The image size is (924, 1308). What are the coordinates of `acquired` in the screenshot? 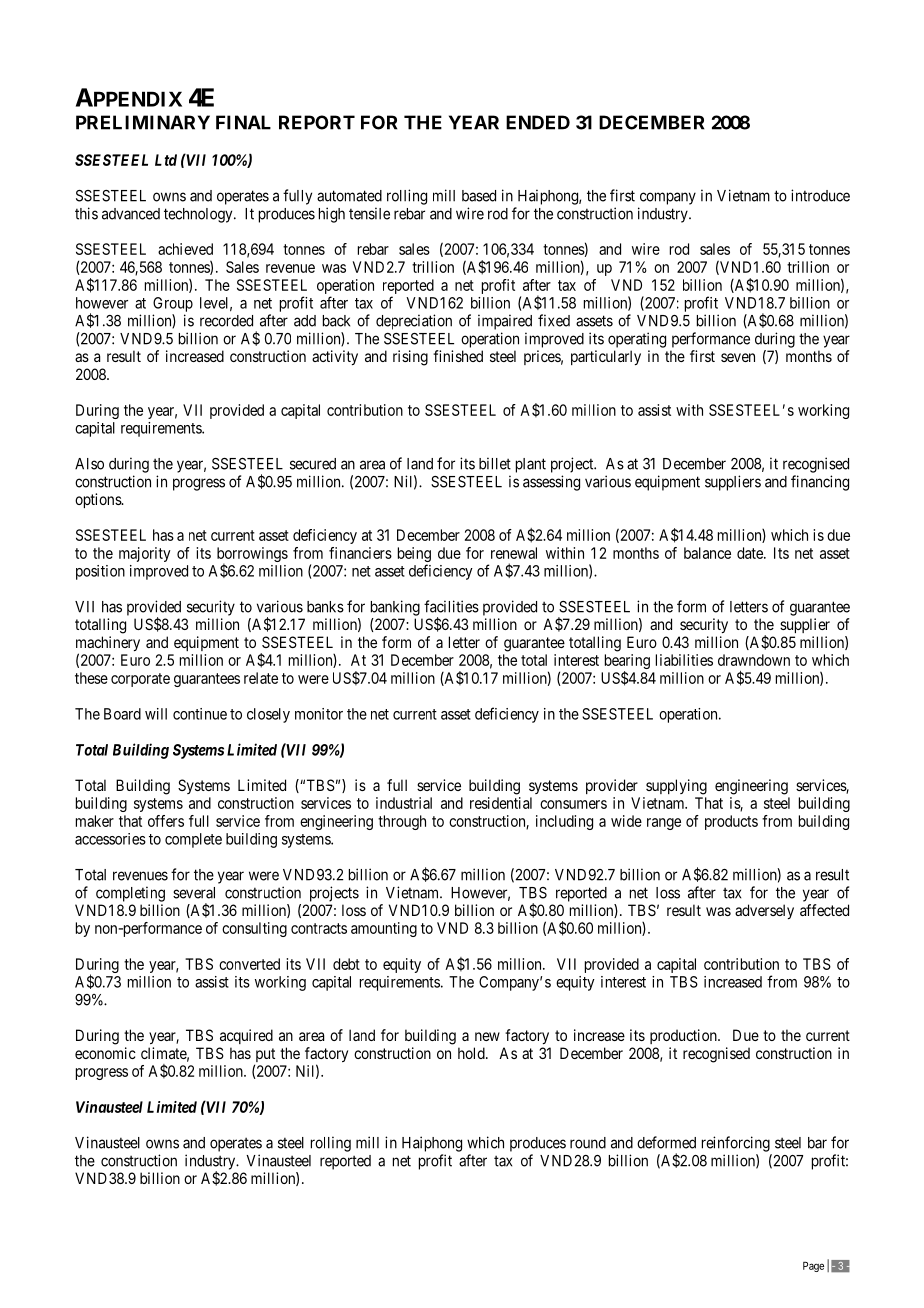 It's located at (246, 1036).
